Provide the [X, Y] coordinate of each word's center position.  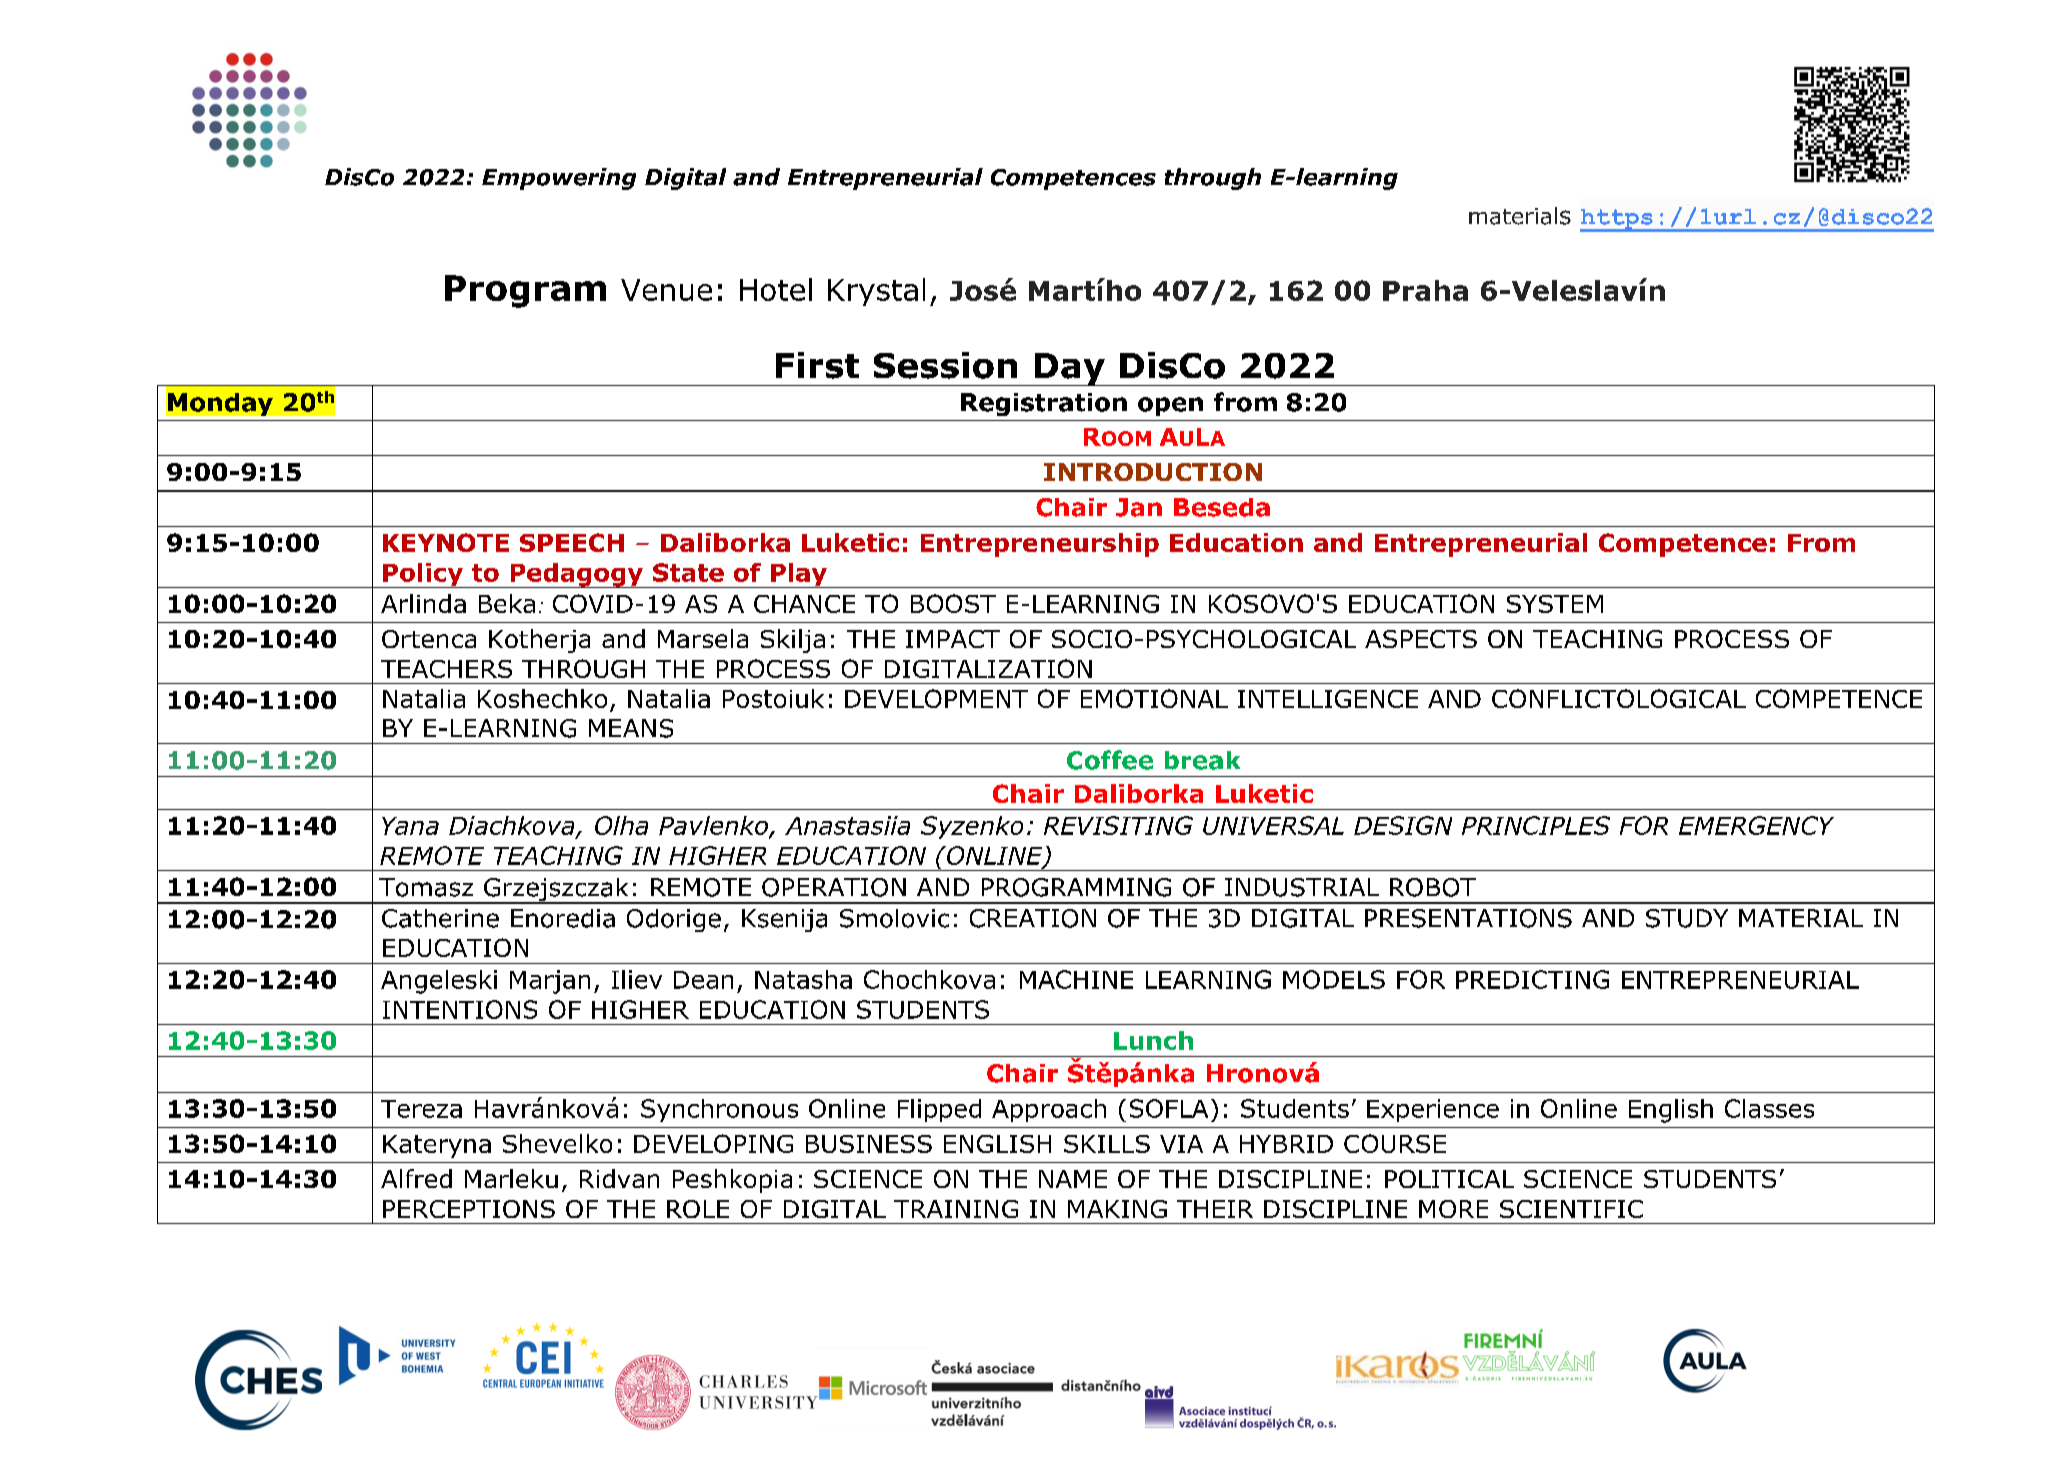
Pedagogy [576, 575]
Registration [1044, 404]
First [817, 365]
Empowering [559, 179]
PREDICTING [1532, 979]
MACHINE [1076, 979]
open [1170, 406]
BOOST [953, 603]
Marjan [550, 982]
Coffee [1110, 760]
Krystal [876, 292]
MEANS [631, 728]
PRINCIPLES [1536, 825]
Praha [1425, 290]
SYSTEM [1555, 604]
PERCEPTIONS [469, 1209]
